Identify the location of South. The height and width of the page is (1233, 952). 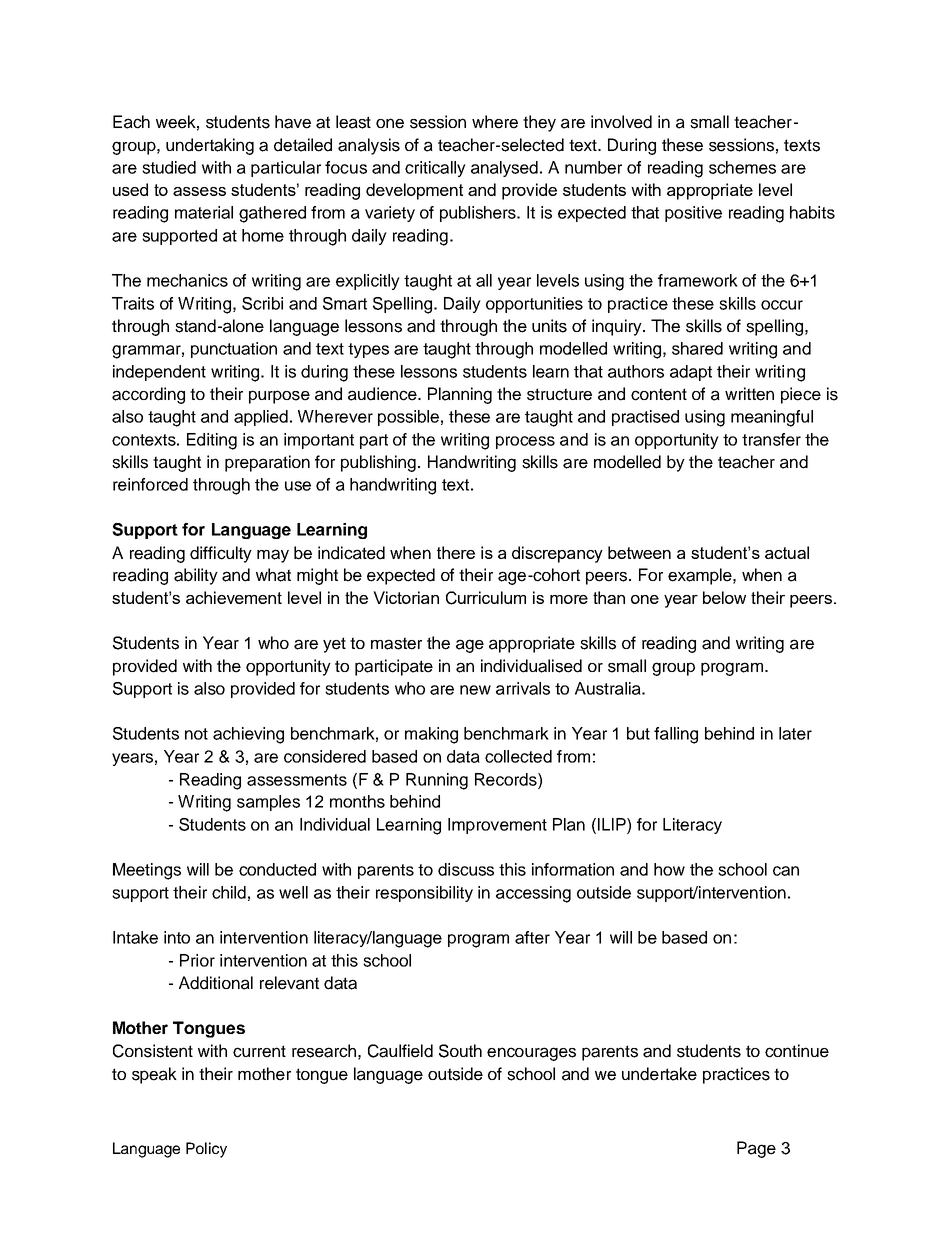
(460, 1051).
